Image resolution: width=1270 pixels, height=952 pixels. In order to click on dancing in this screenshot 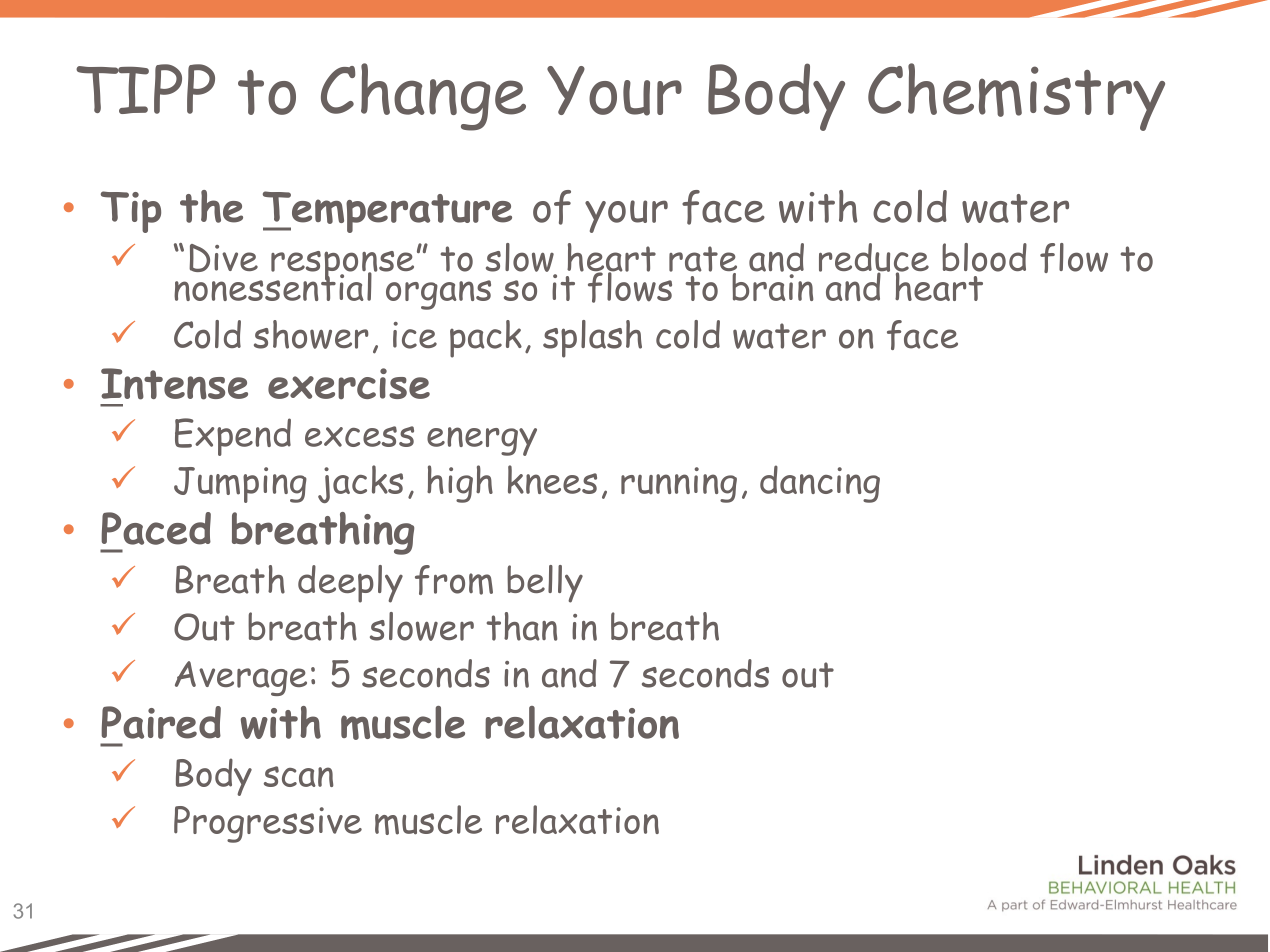, I will do `click(820, 484)`.
